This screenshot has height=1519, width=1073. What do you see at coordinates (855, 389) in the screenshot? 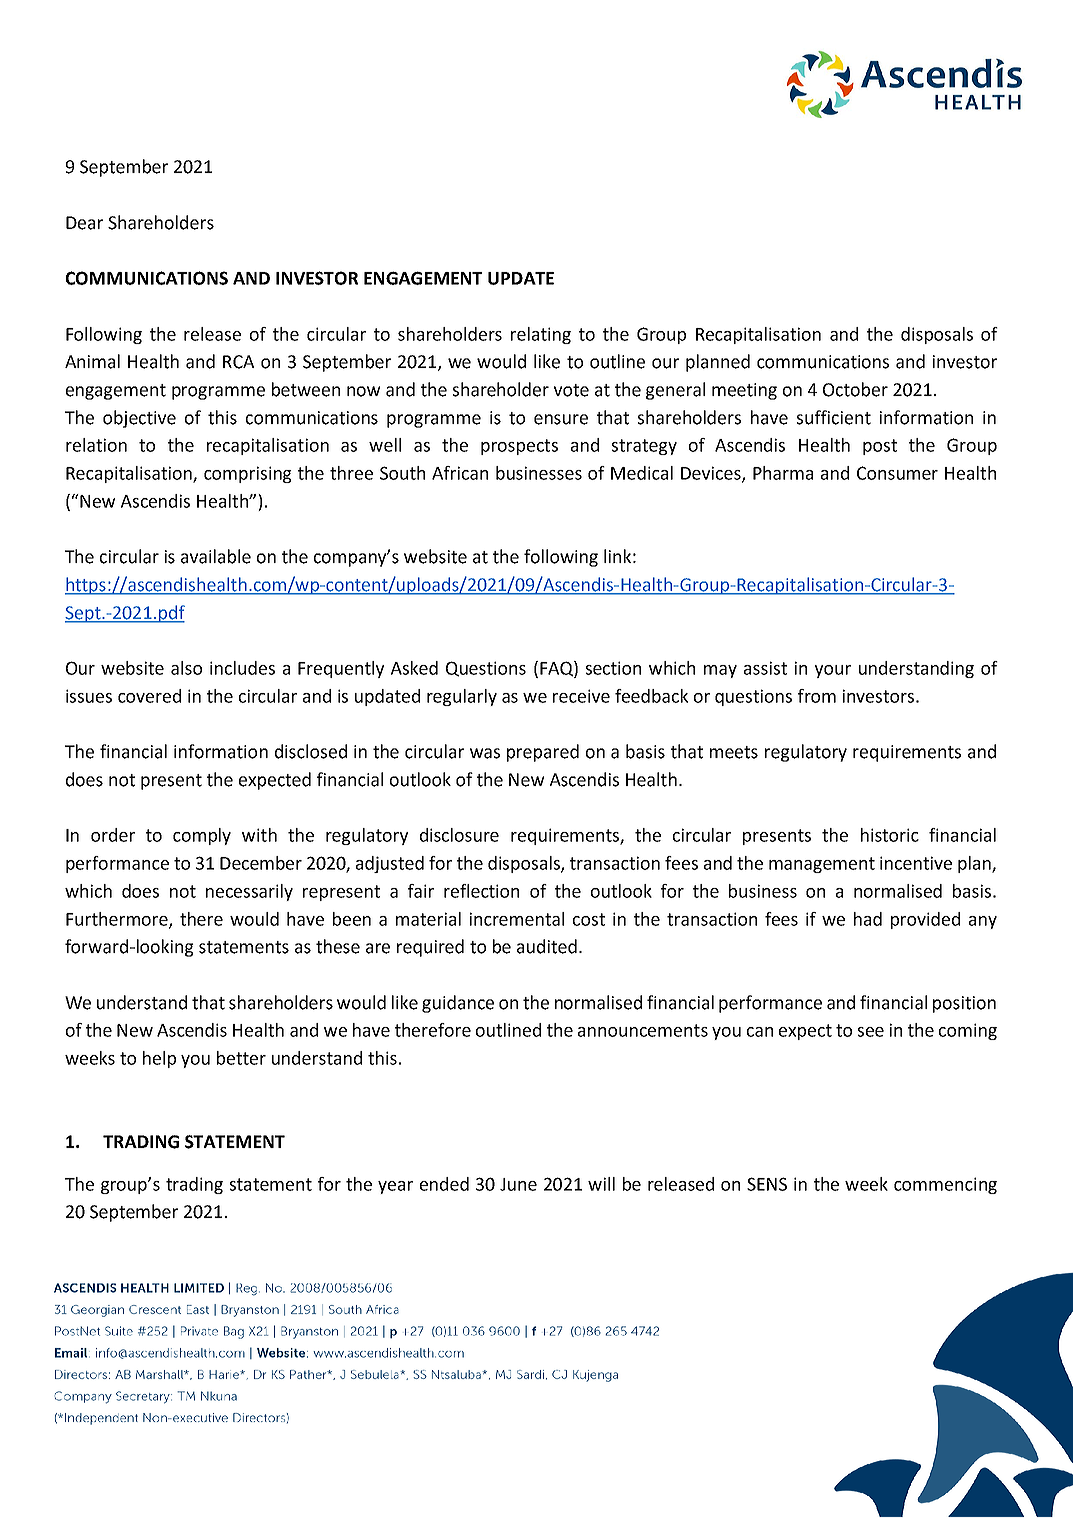
I see `October` at bounding box center [855, 389].
